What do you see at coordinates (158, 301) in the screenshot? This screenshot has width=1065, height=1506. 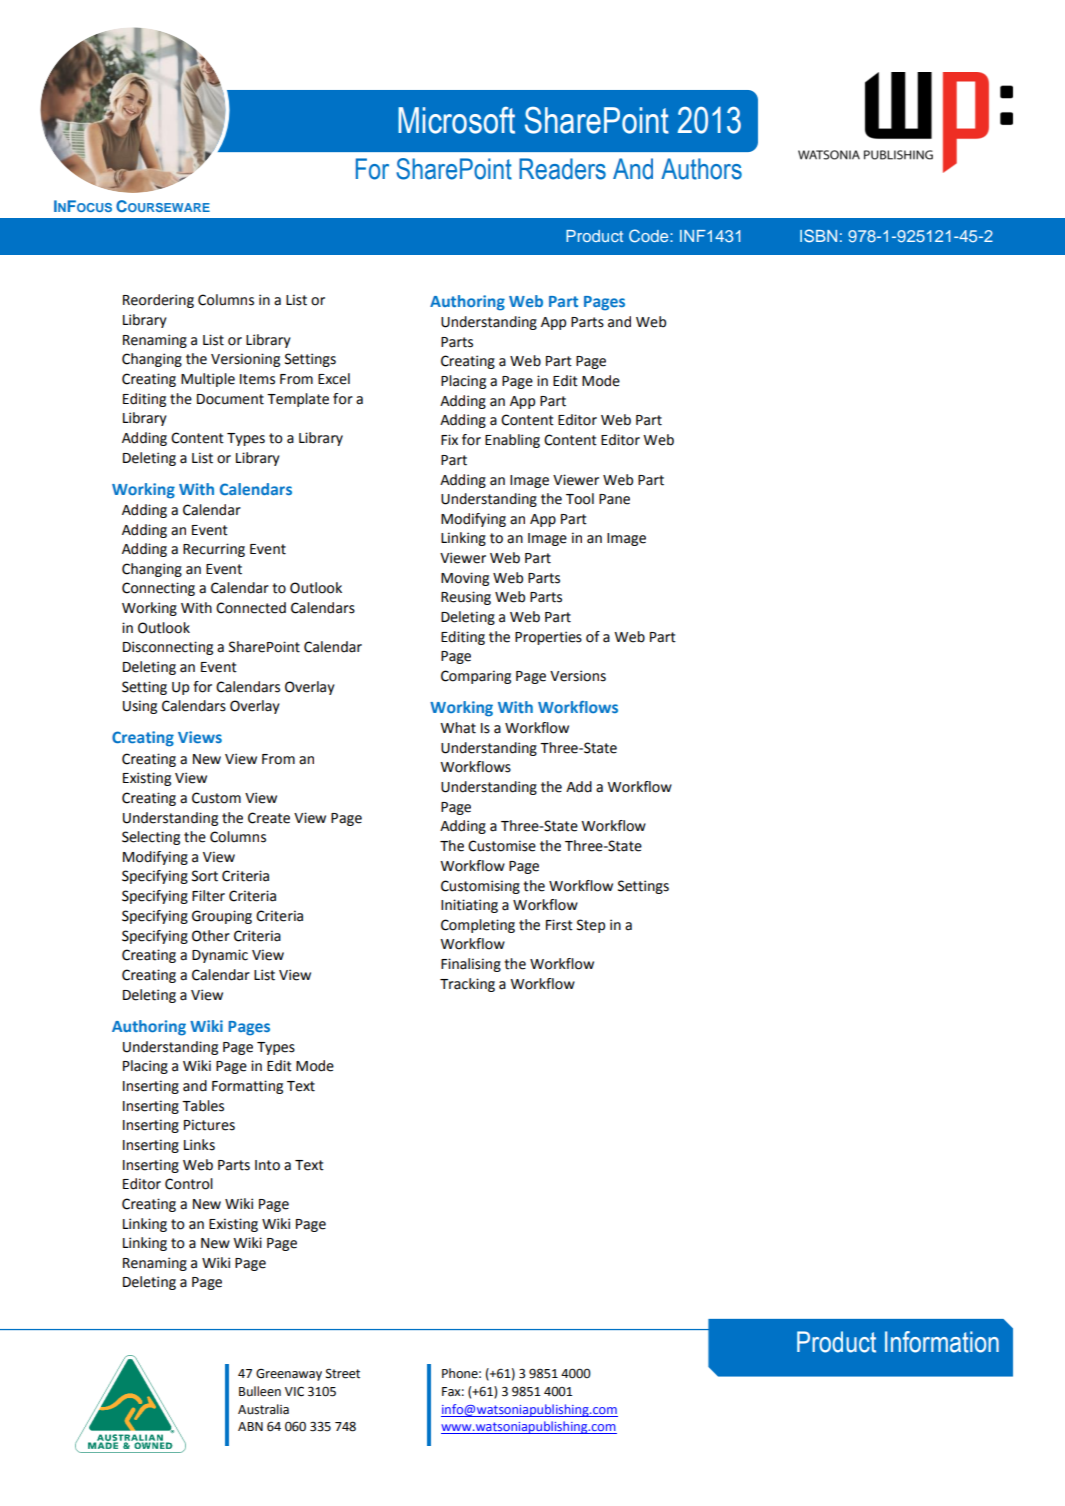 I see `Reordering` at bounding box center [158, 301].
